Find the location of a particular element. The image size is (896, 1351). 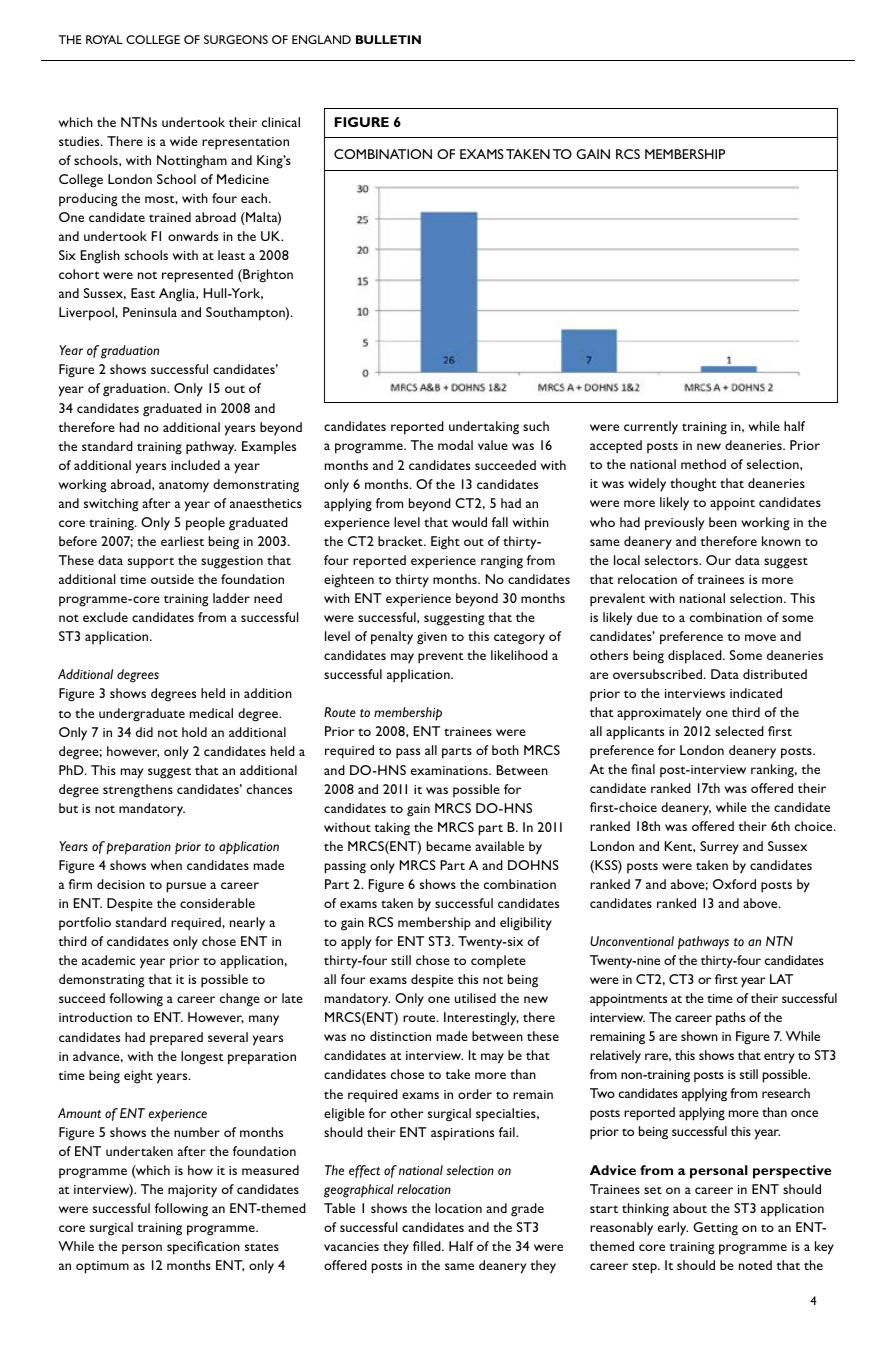

BULLETIN is located at coordinates (388, 39).
